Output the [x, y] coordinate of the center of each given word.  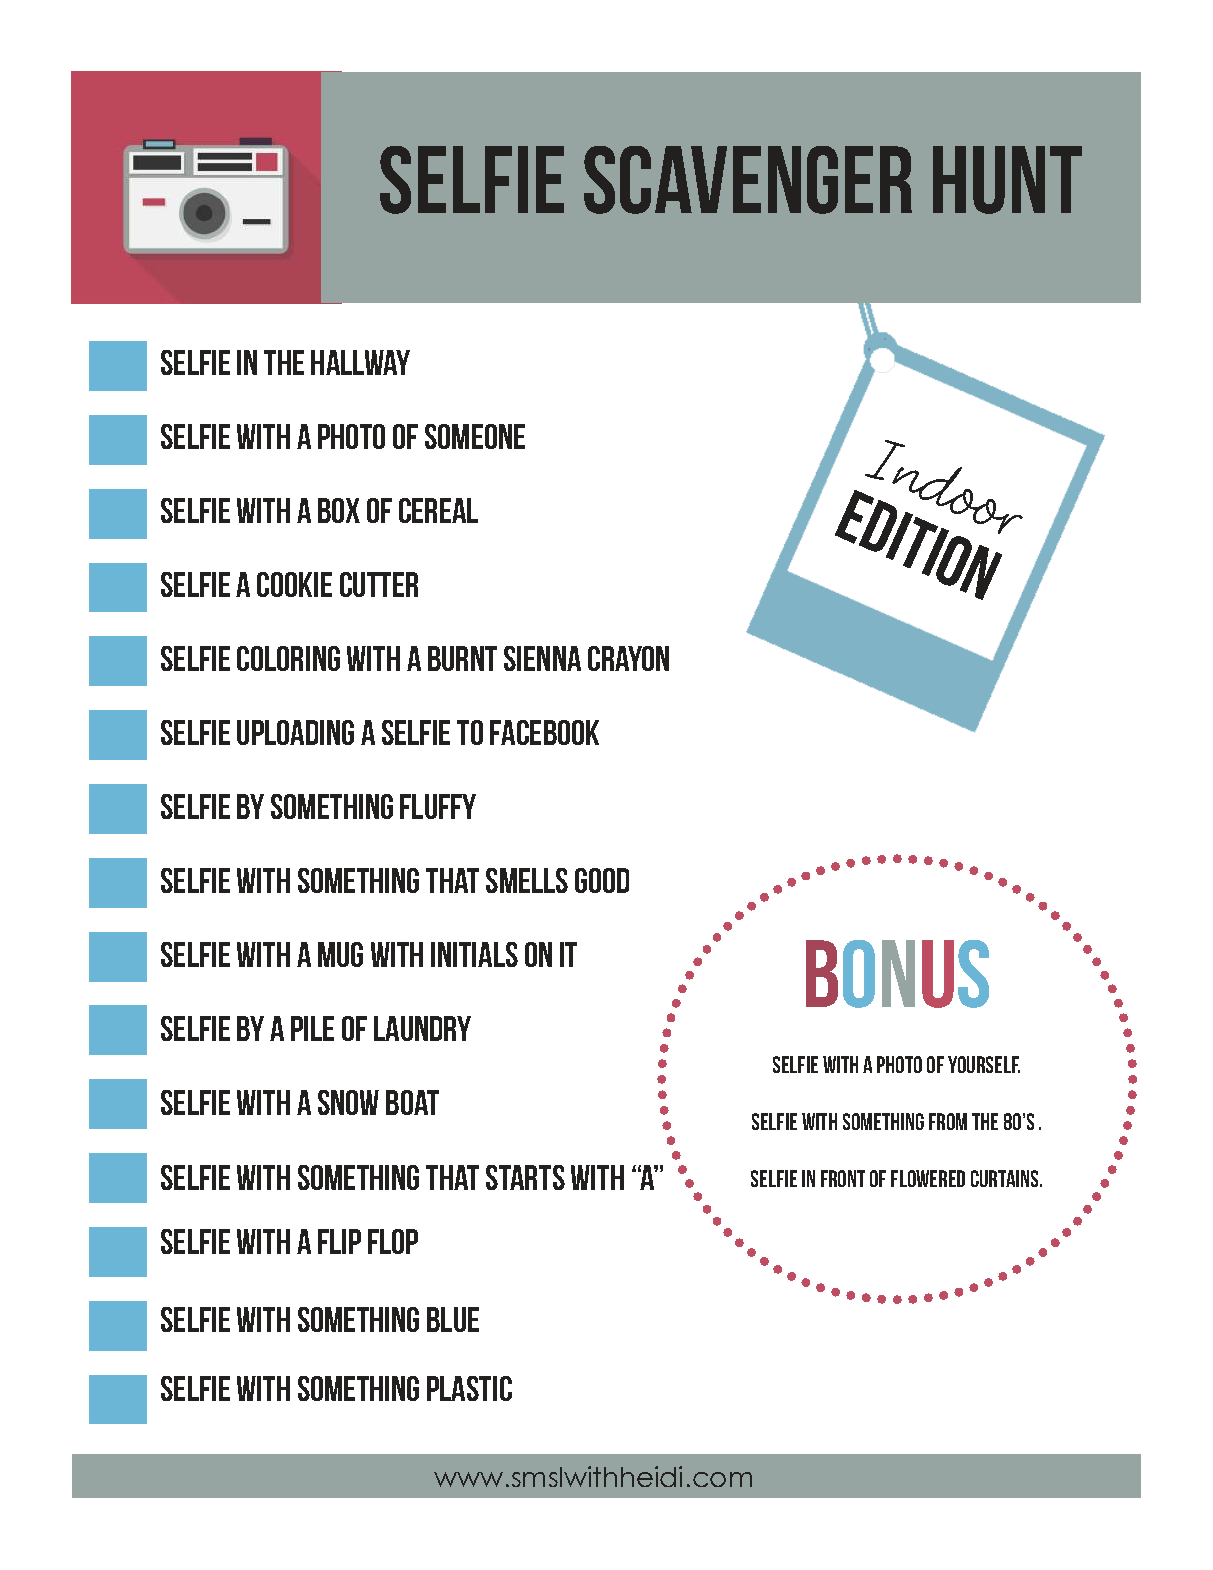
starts [525, 1177]
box [339, 510]
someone [475, 436]
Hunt [1007, 180]
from [948, 1121]
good [602, 880]
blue [453, 1319]
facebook [544, 732]
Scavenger [748, 180]
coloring [288, 658]
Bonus [897, 974]
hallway [360, 362]
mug [340, 954]
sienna [542, 658]
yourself [984, 1064]
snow [348, 1102]
